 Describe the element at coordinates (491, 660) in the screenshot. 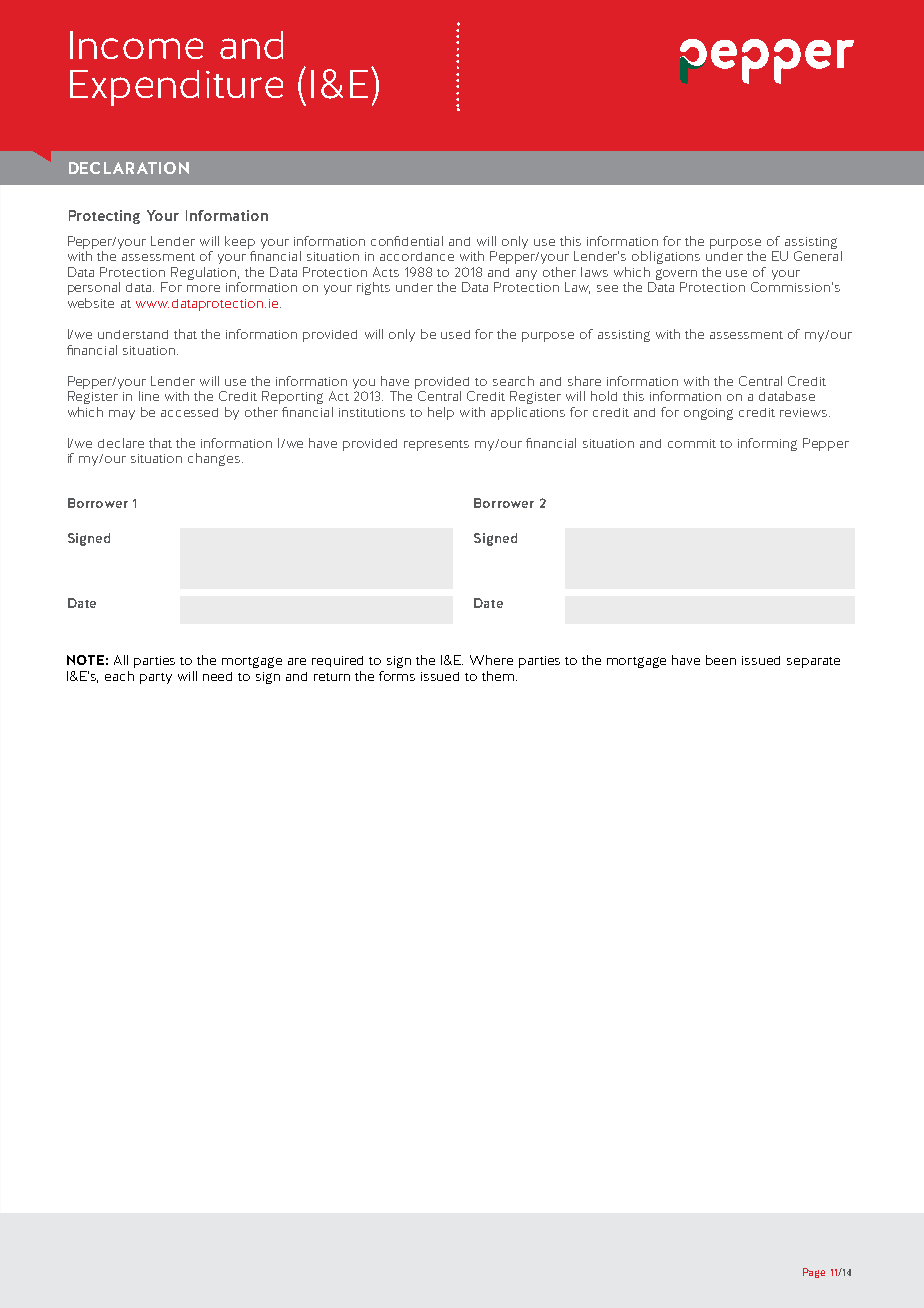

I see `Where` at that location.
